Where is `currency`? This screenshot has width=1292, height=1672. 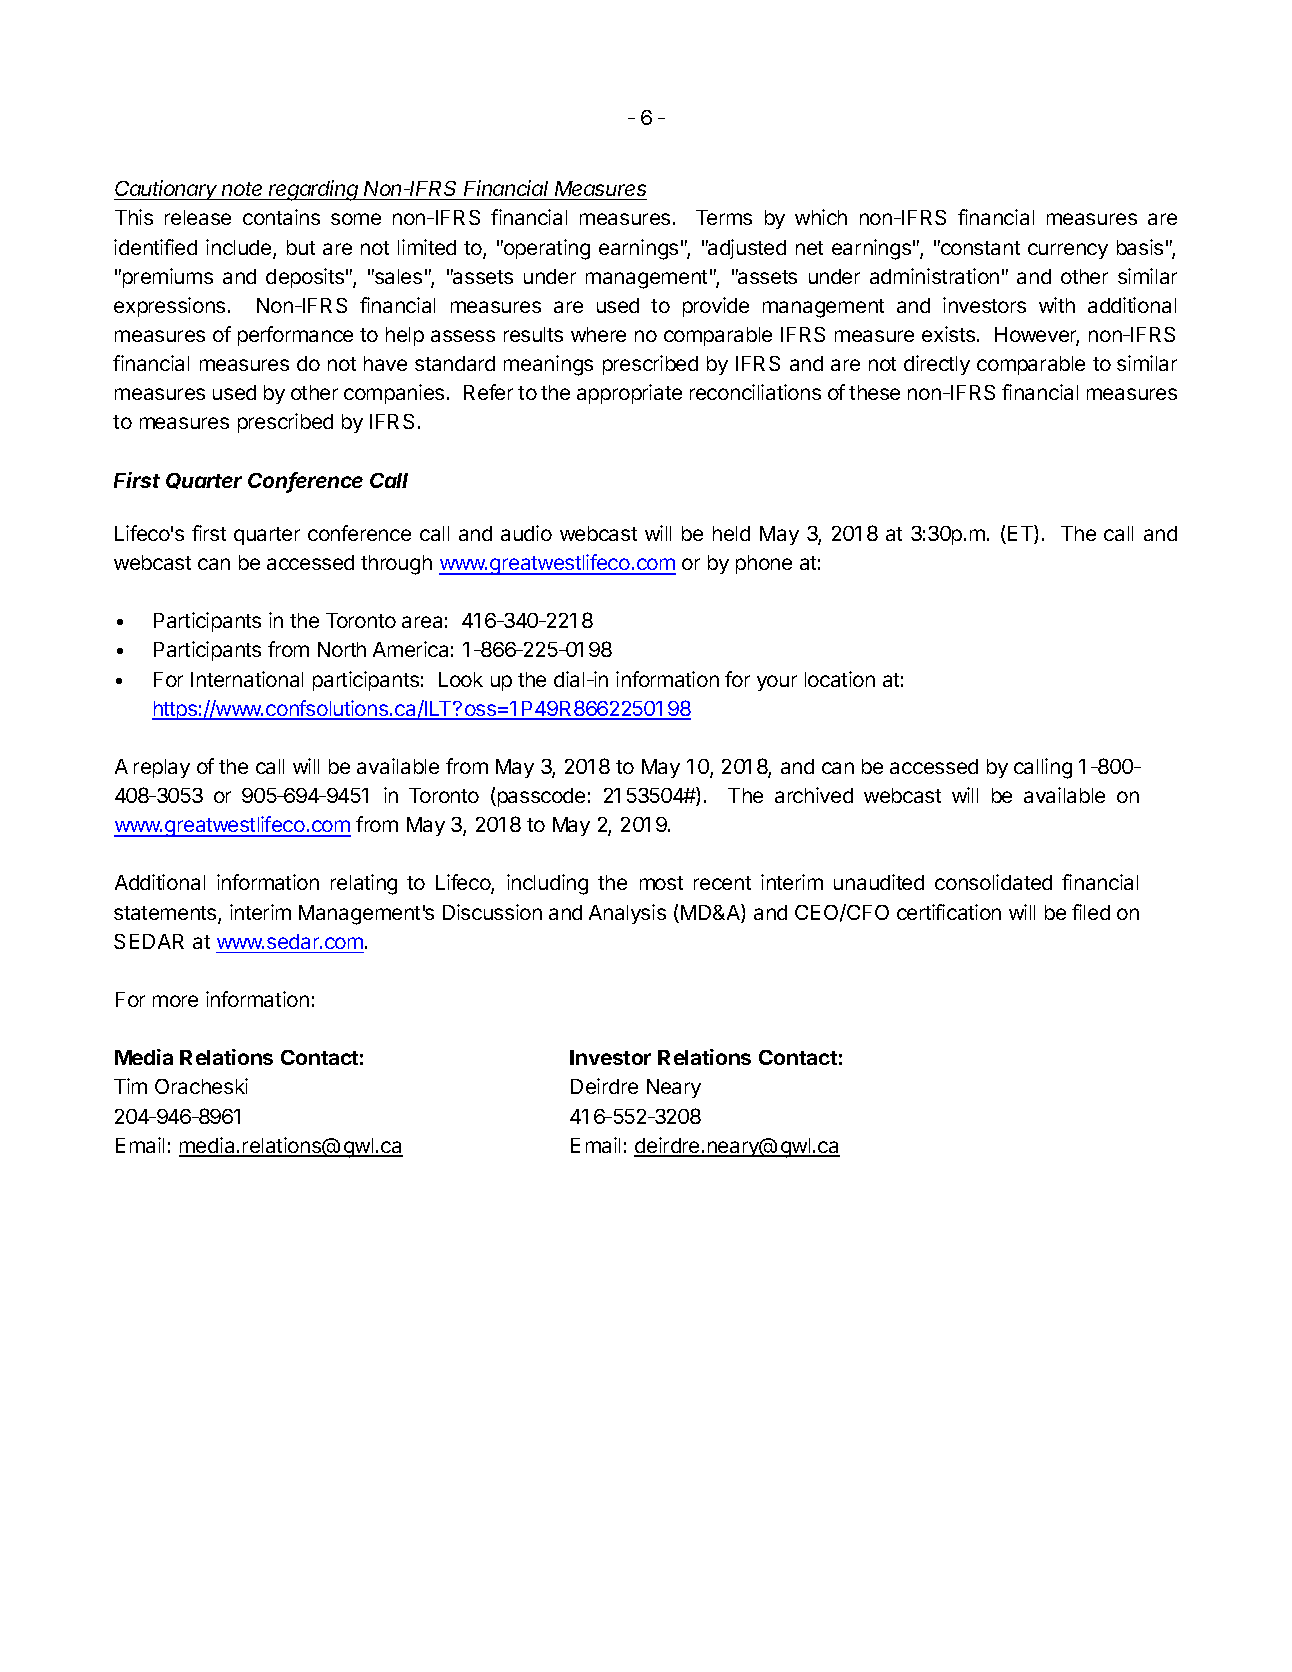 currency is located at coordinates (1068, 251).
